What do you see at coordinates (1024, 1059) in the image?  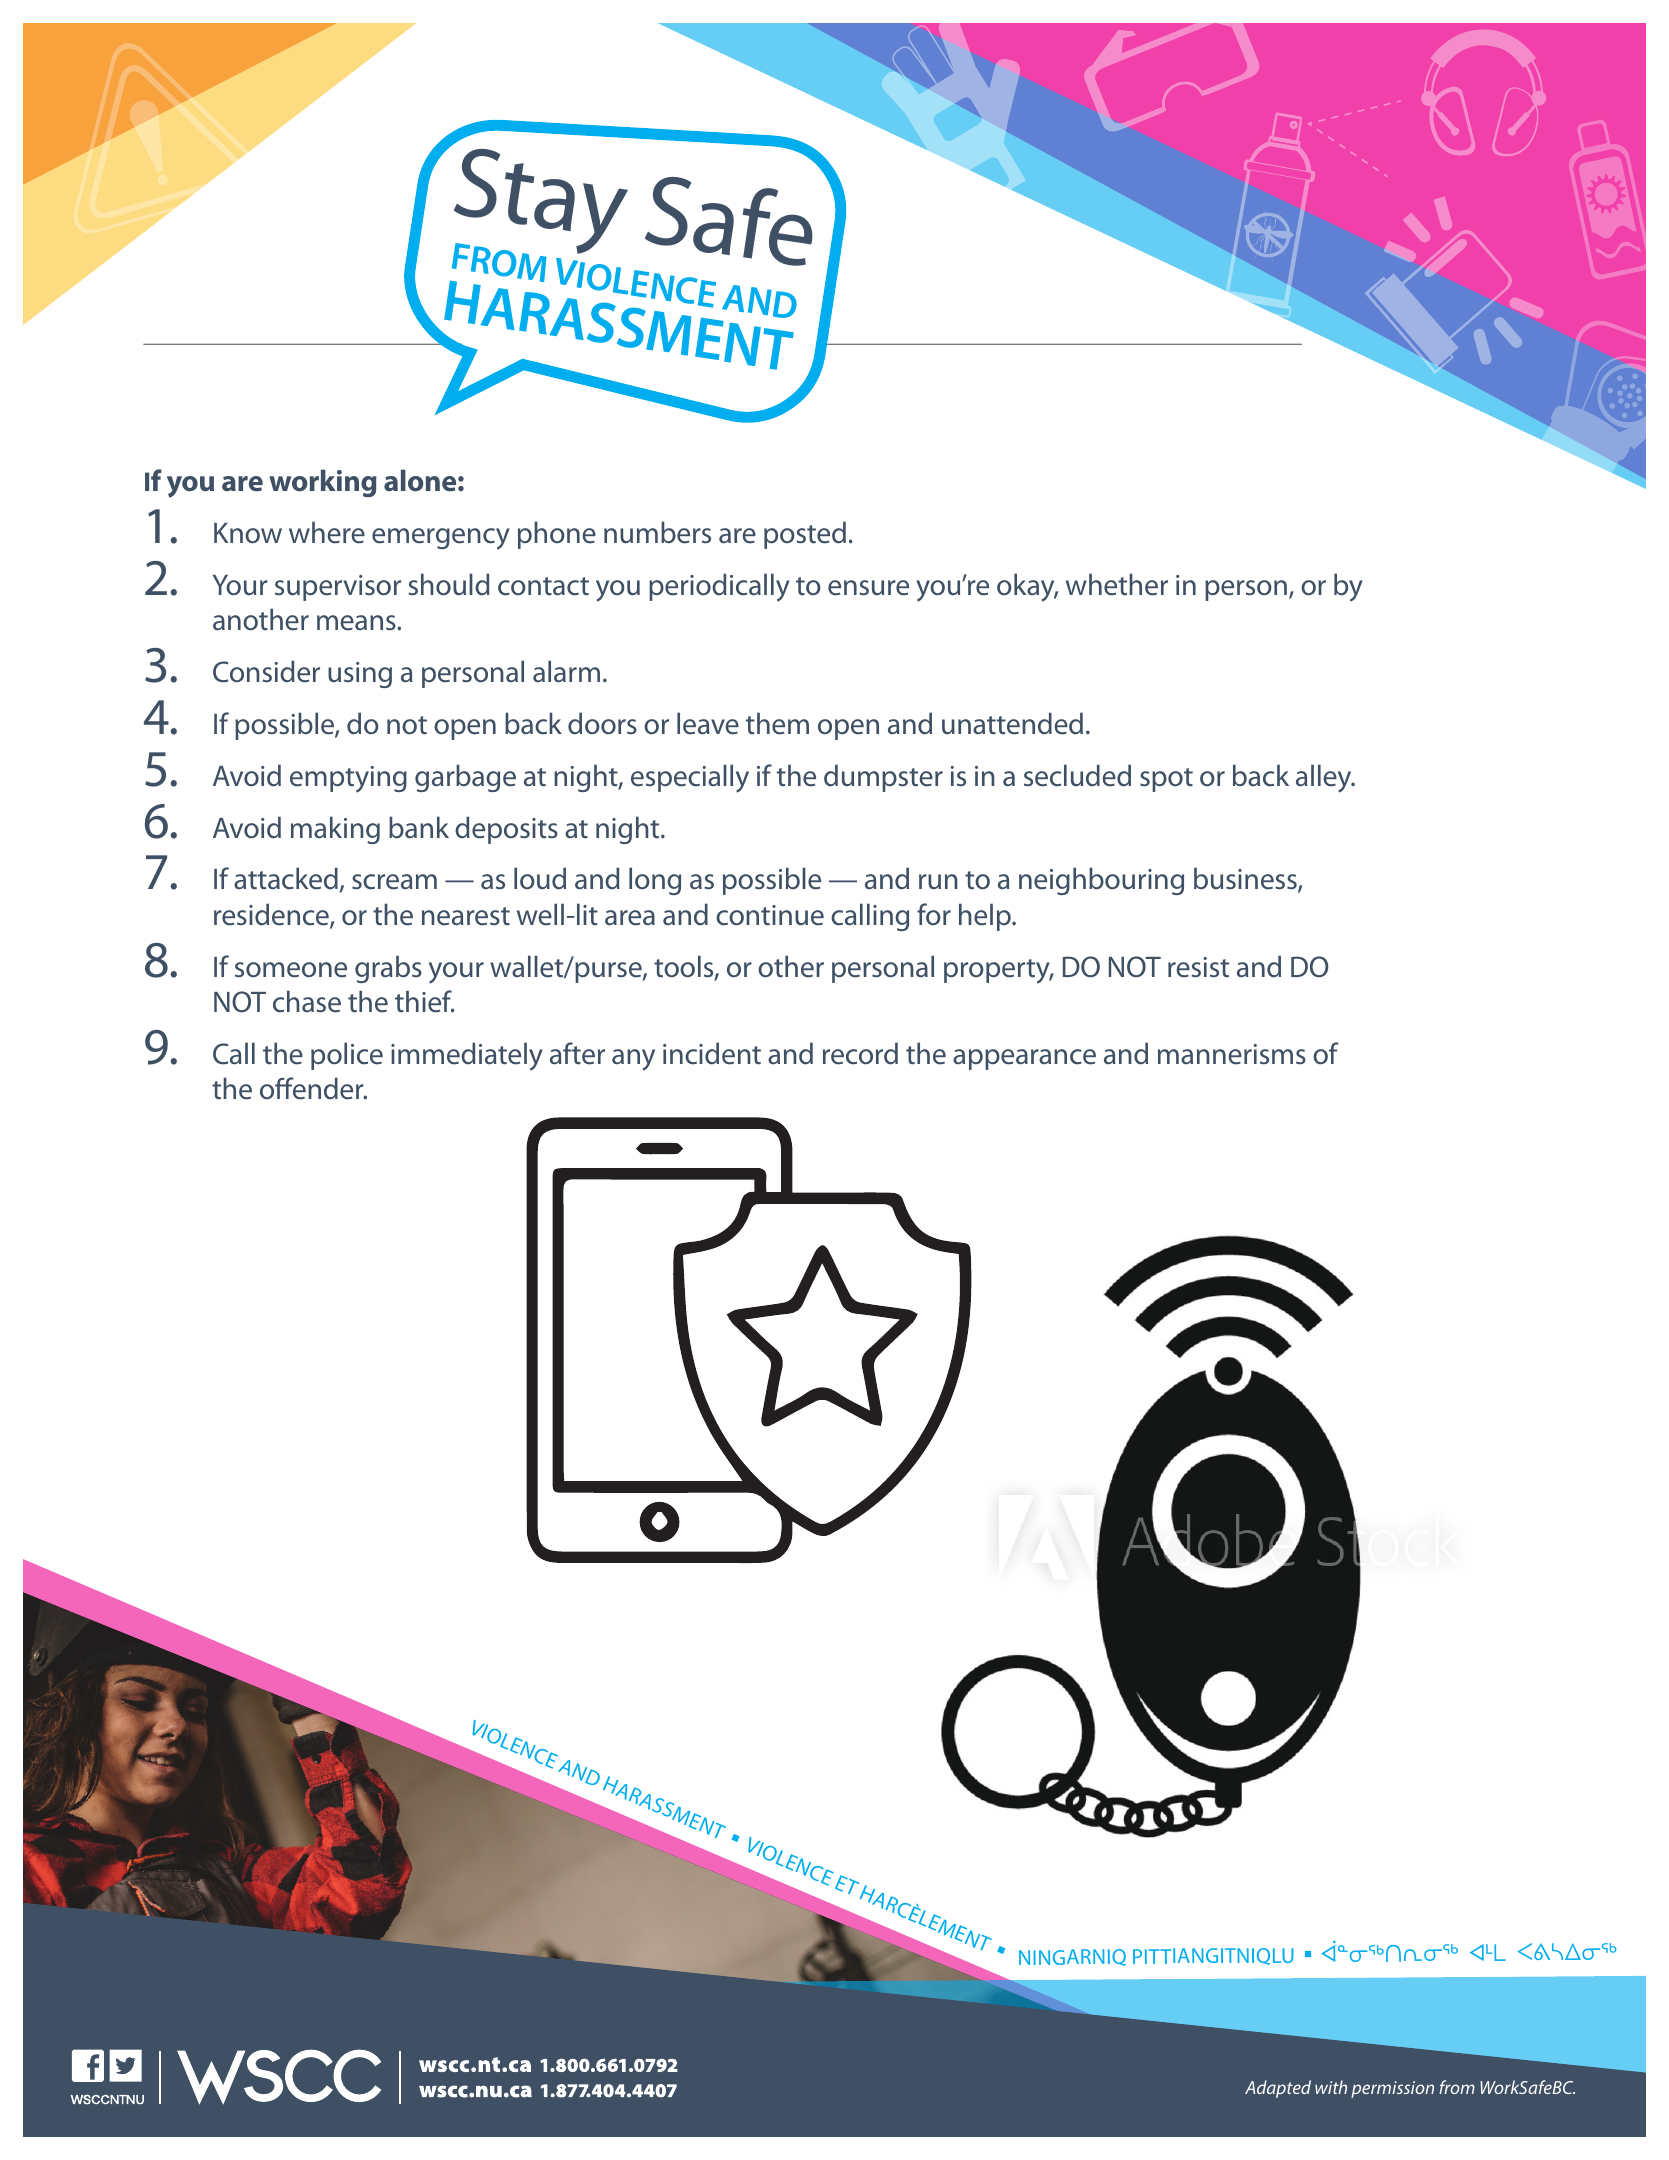 I see `appearance` at bounding box center [1024, 1059].
